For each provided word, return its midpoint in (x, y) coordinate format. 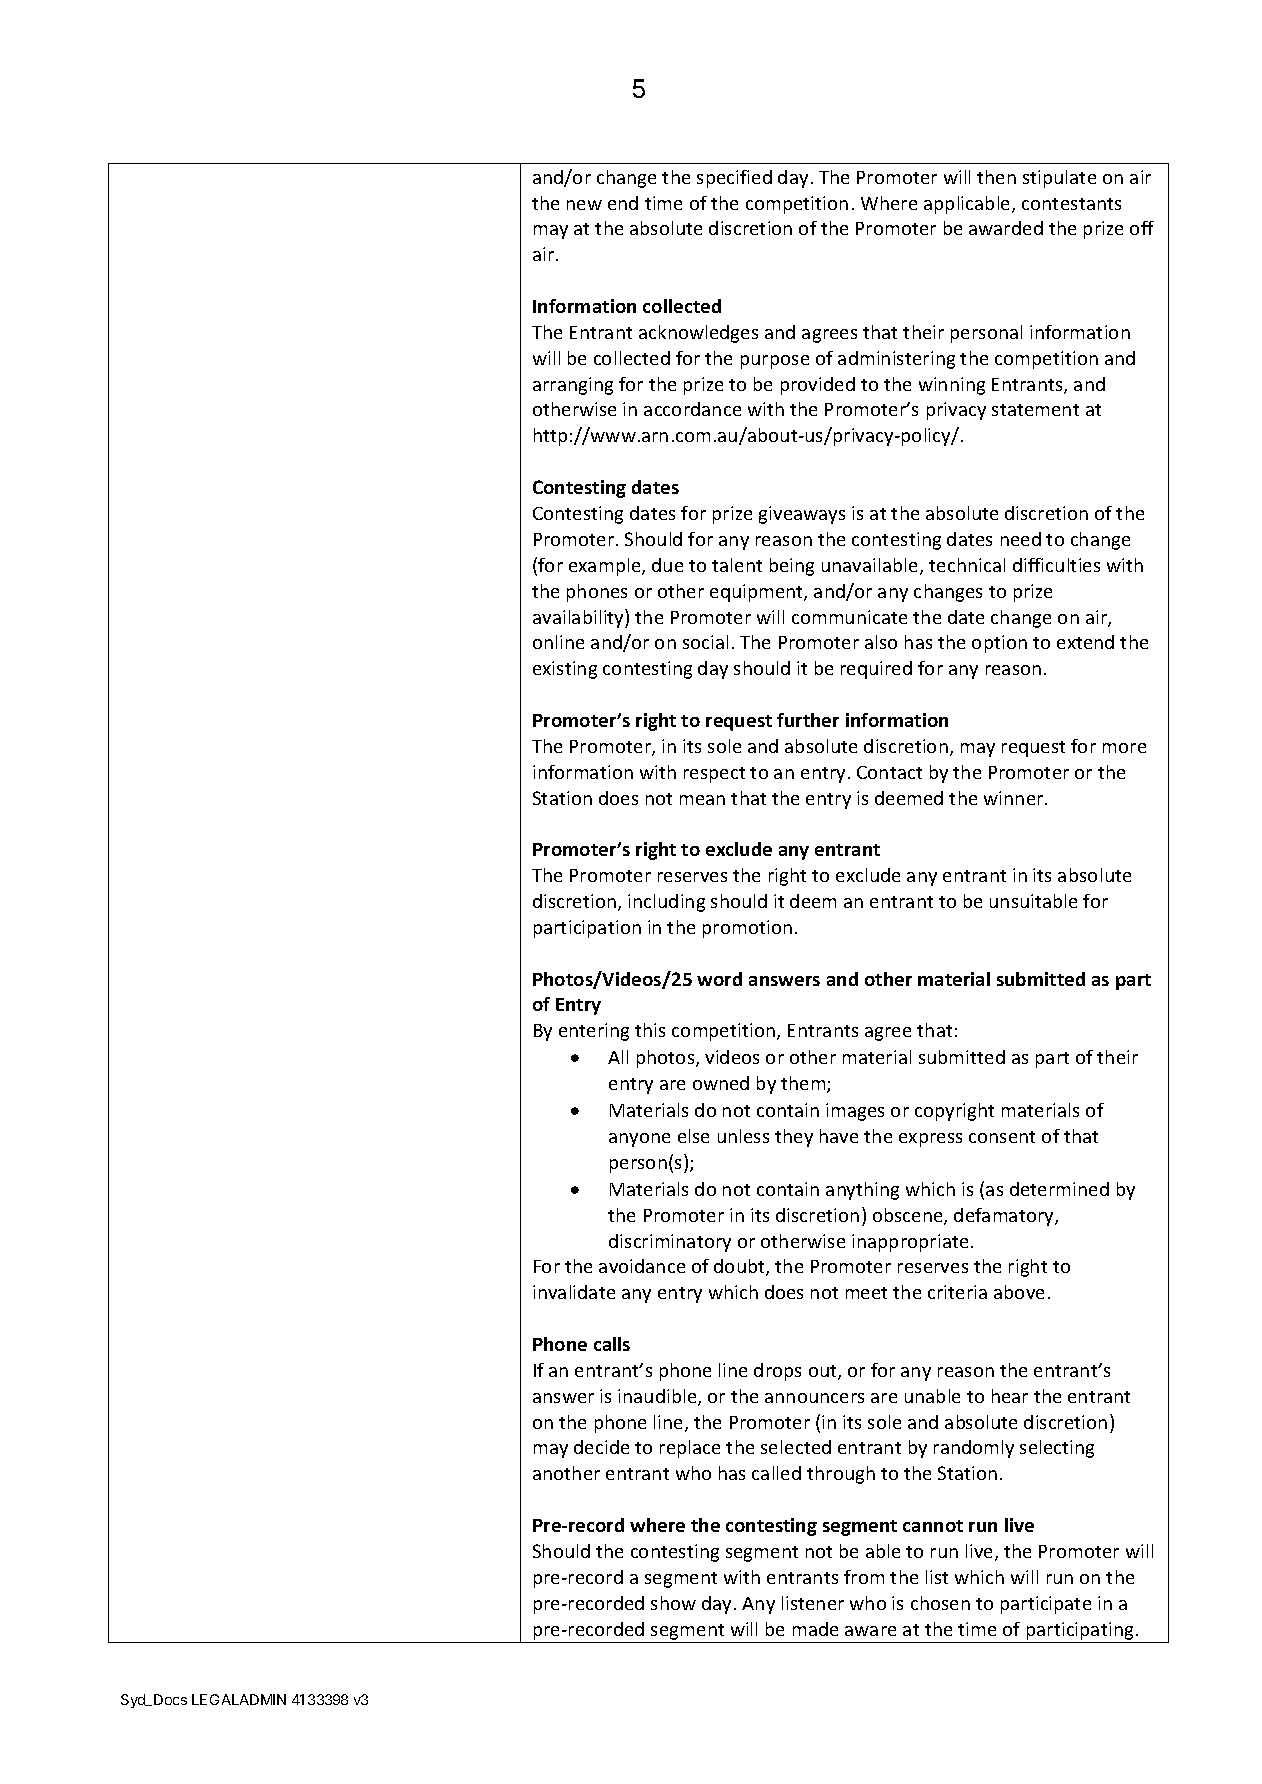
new (584, 205)
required (876, 670)
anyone (639, 1140)
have (839, 1136)
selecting (1057, 1449)
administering (896, 360)
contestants (1071, 204)
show (673, 1603)
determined (1059, 1189)
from (864, 1577)
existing (565, 670)
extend (1085, 642)
